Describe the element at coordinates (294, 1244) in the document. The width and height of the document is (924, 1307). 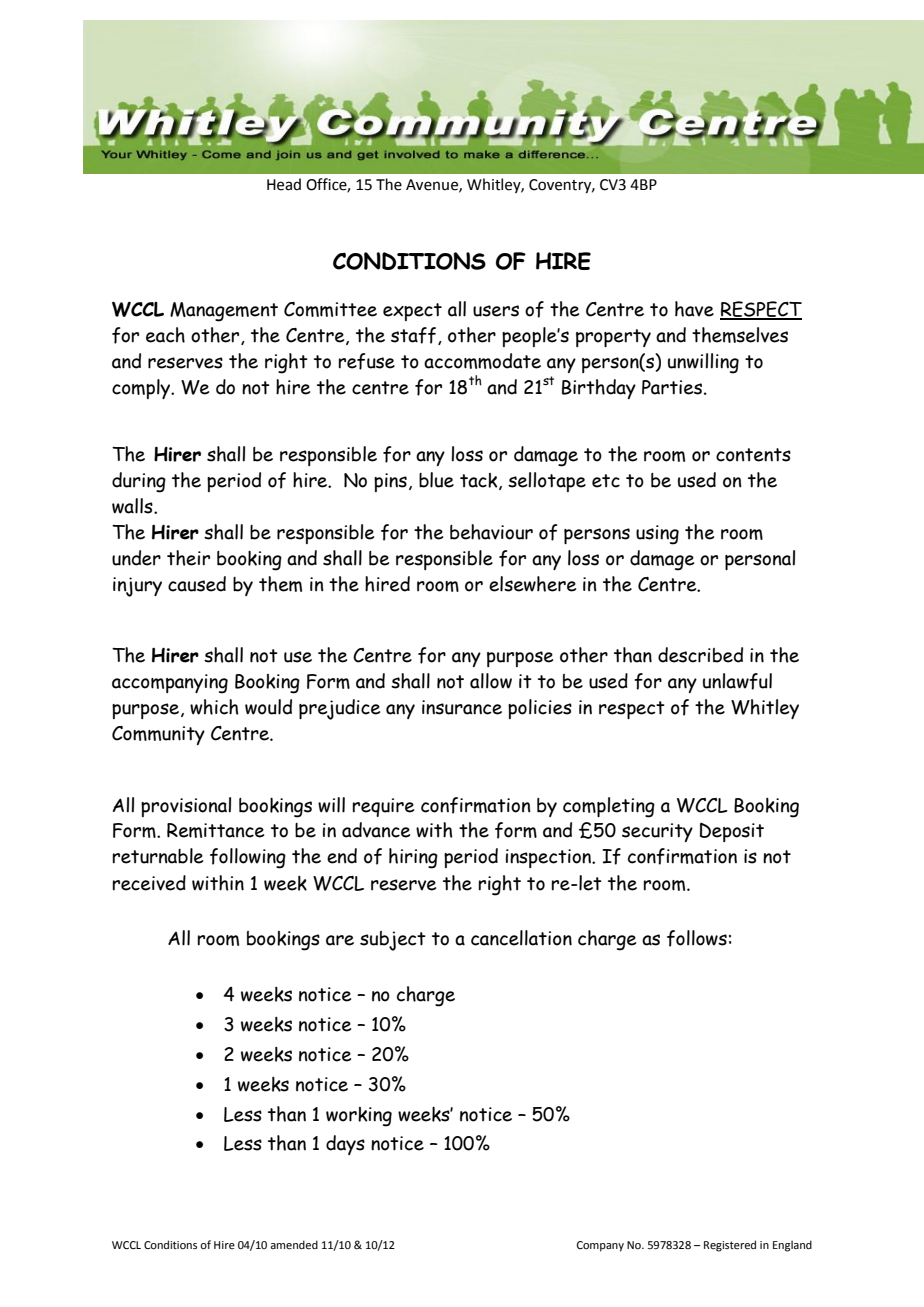
I see `amended` at that location.
